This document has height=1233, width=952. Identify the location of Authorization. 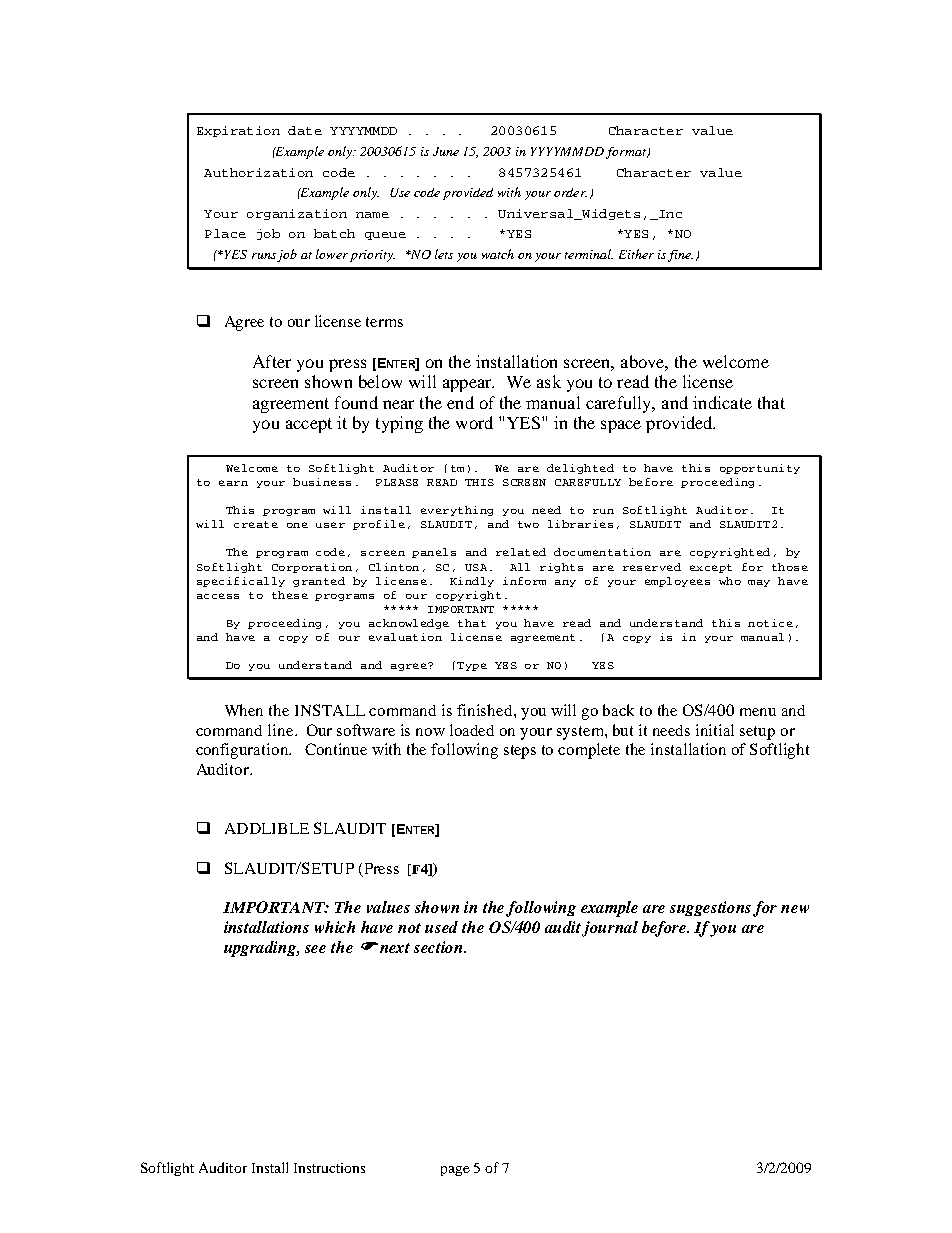
(258, 172).
